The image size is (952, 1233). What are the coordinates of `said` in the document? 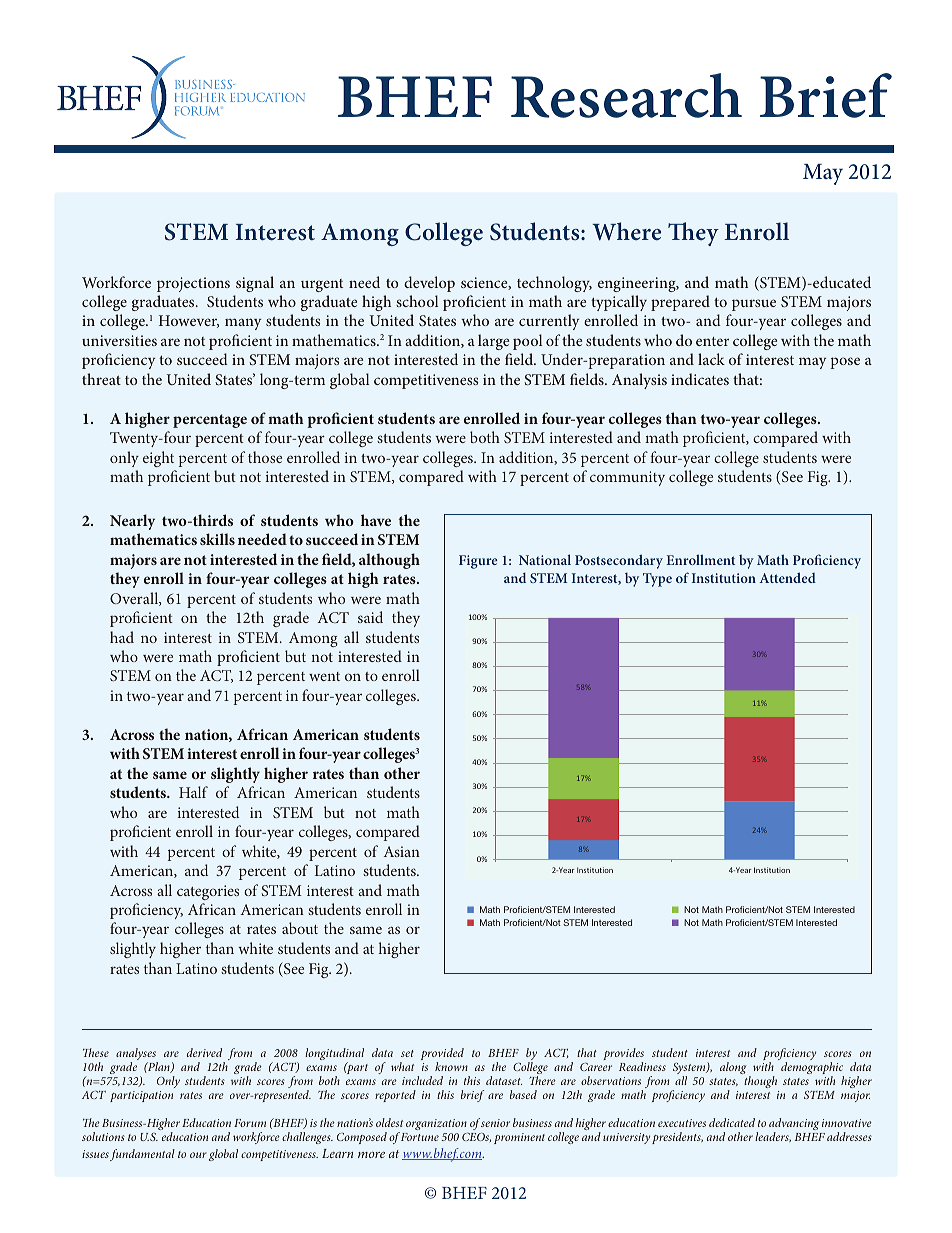 It's located at (370, 617).
